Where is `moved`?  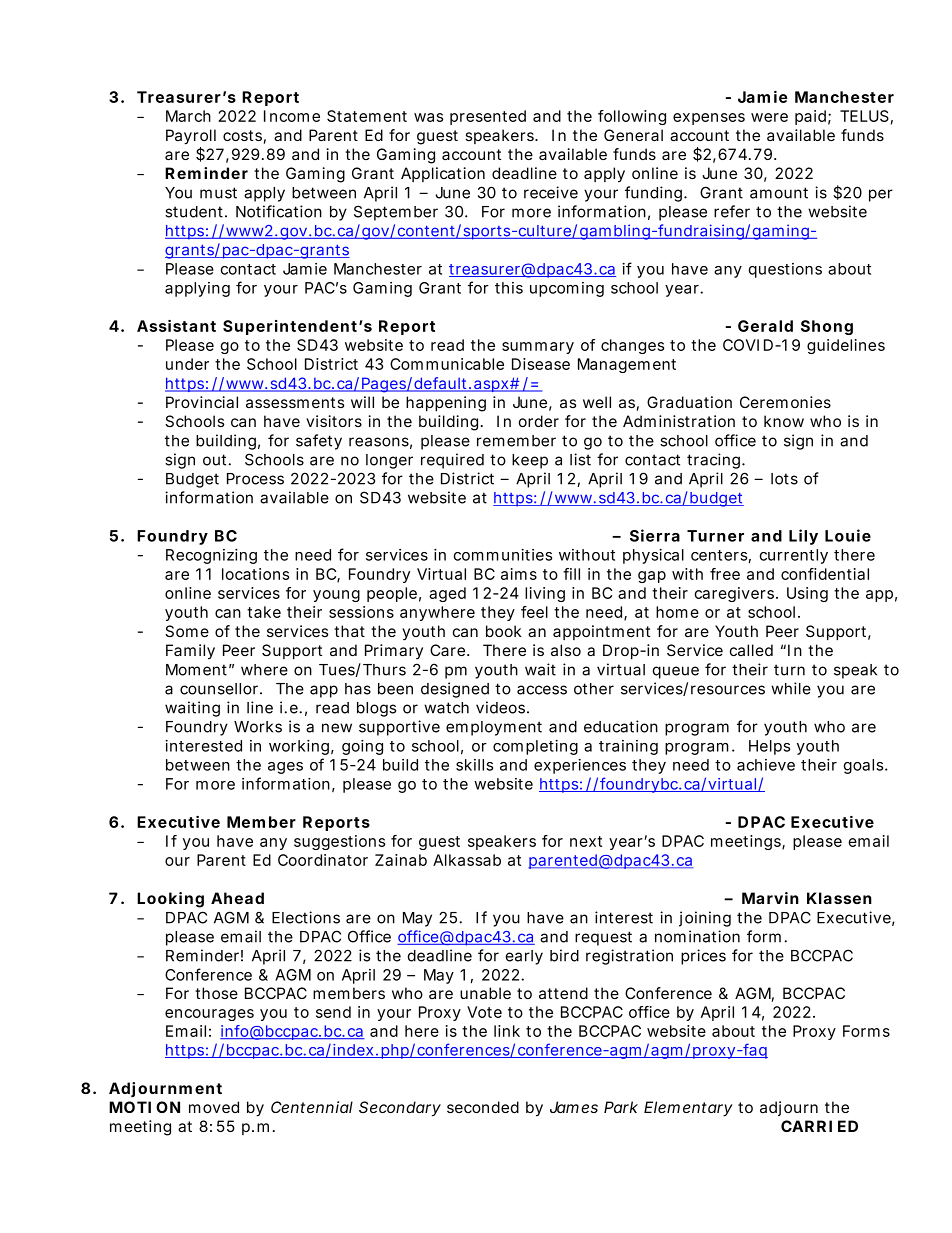 moved is located at coordinates (214, 1107).
